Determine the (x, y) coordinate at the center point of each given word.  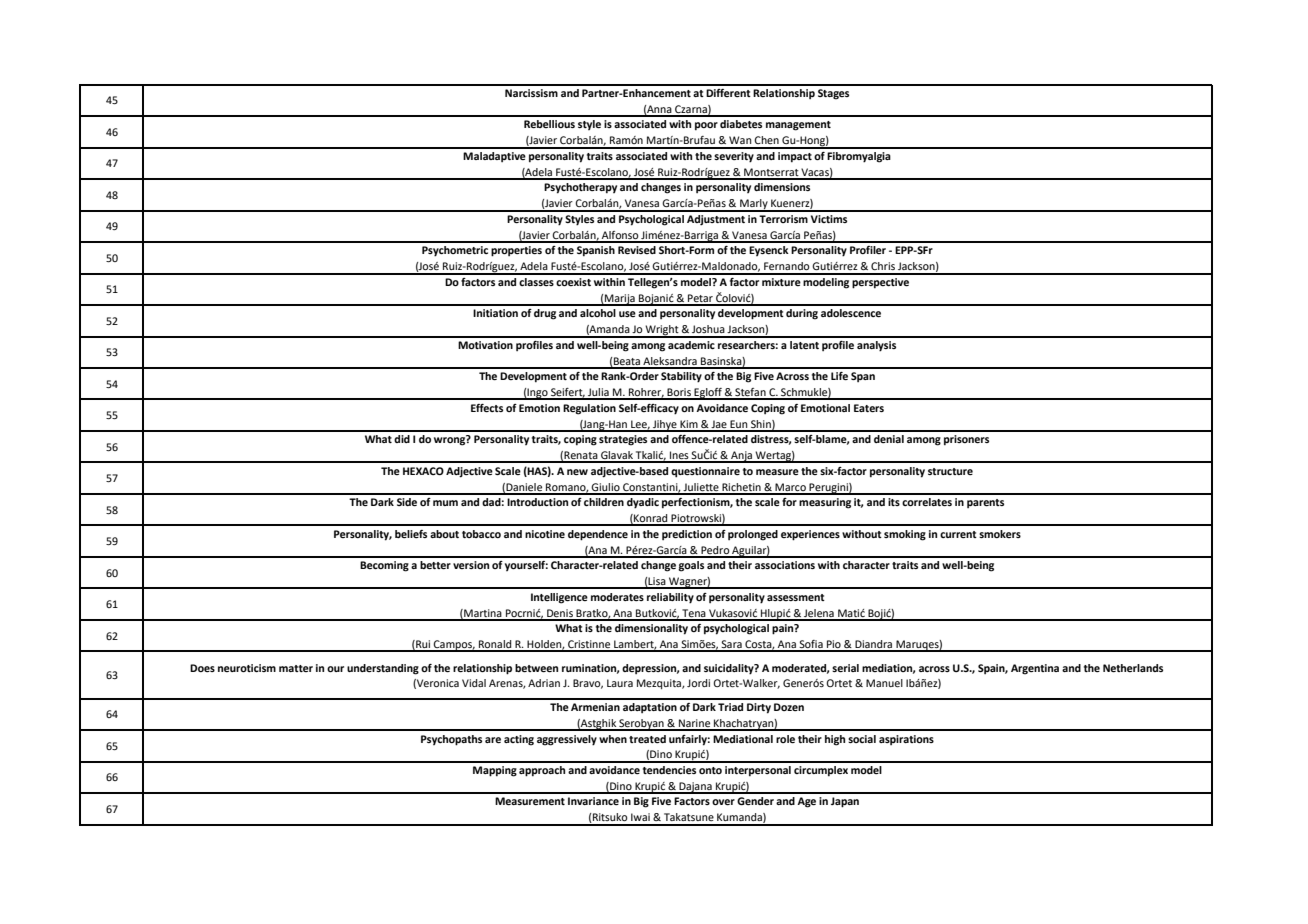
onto (710, 770)
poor (706, 126)
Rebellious (549, 124)
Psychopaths (451, 740)
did (402, 439)
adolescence (851, 313)
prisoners (966, 440)
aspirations (906, 740)
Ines (679, 456)
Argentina (1035, 669)
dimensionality (651, 629)
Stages (833, 94)
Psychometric (455, 251)
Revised (637, 250)
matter (296, 668)
